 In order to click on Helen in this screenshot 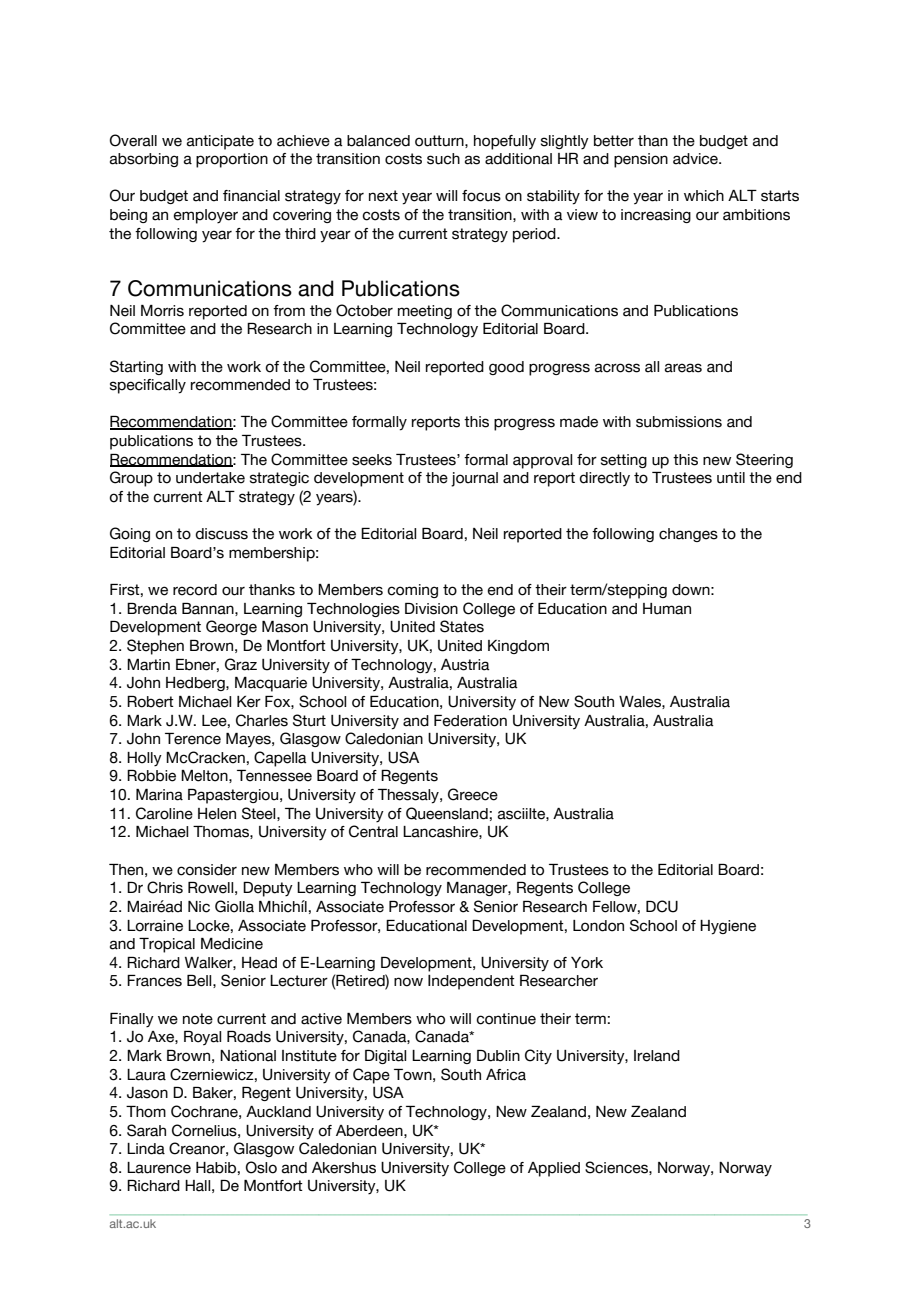, I will do `click(217, 814)`.
